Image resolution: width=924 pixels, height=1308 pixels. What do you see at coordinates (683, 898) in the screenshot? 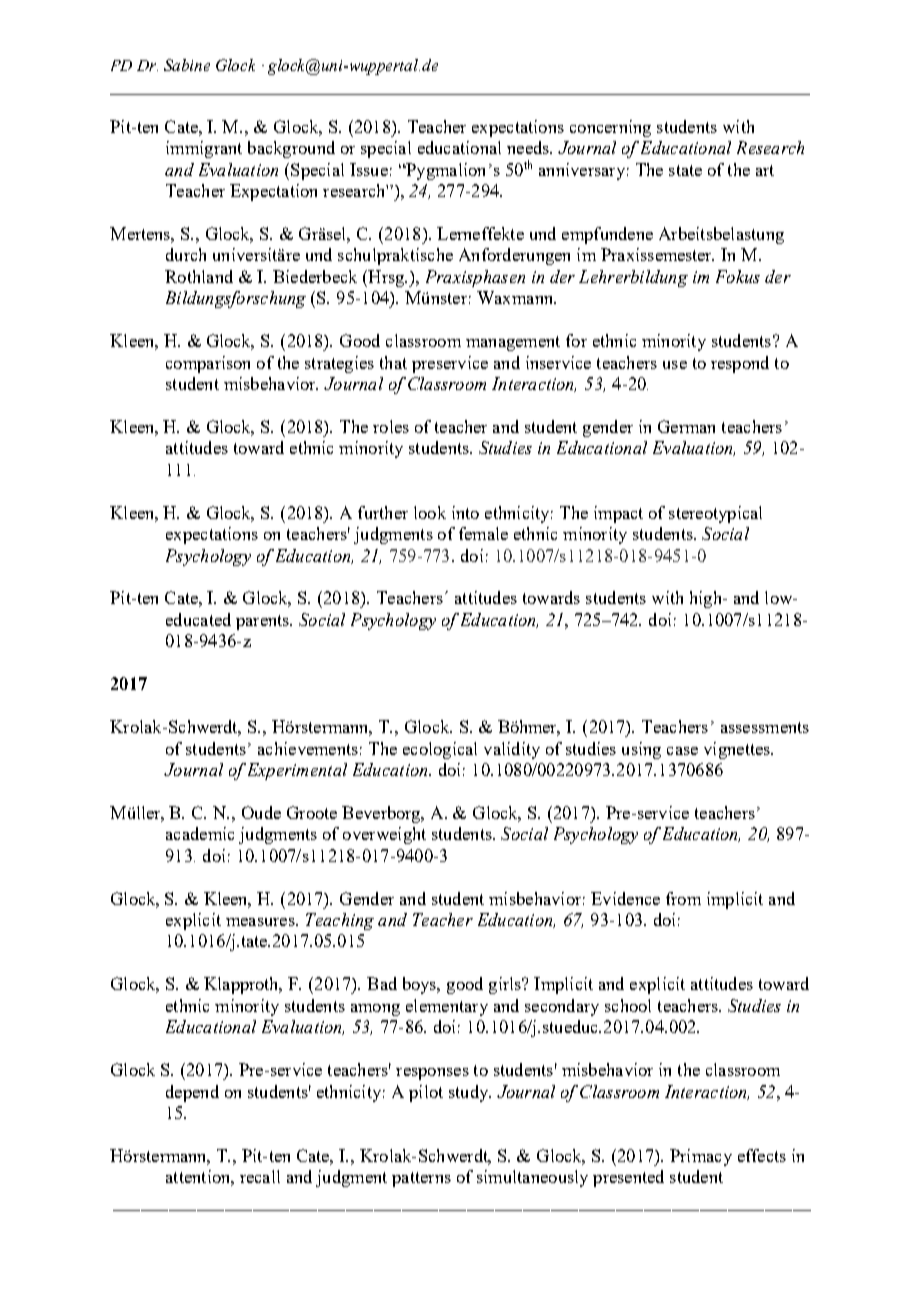
I see `from` at bounding box center [683, 898].
